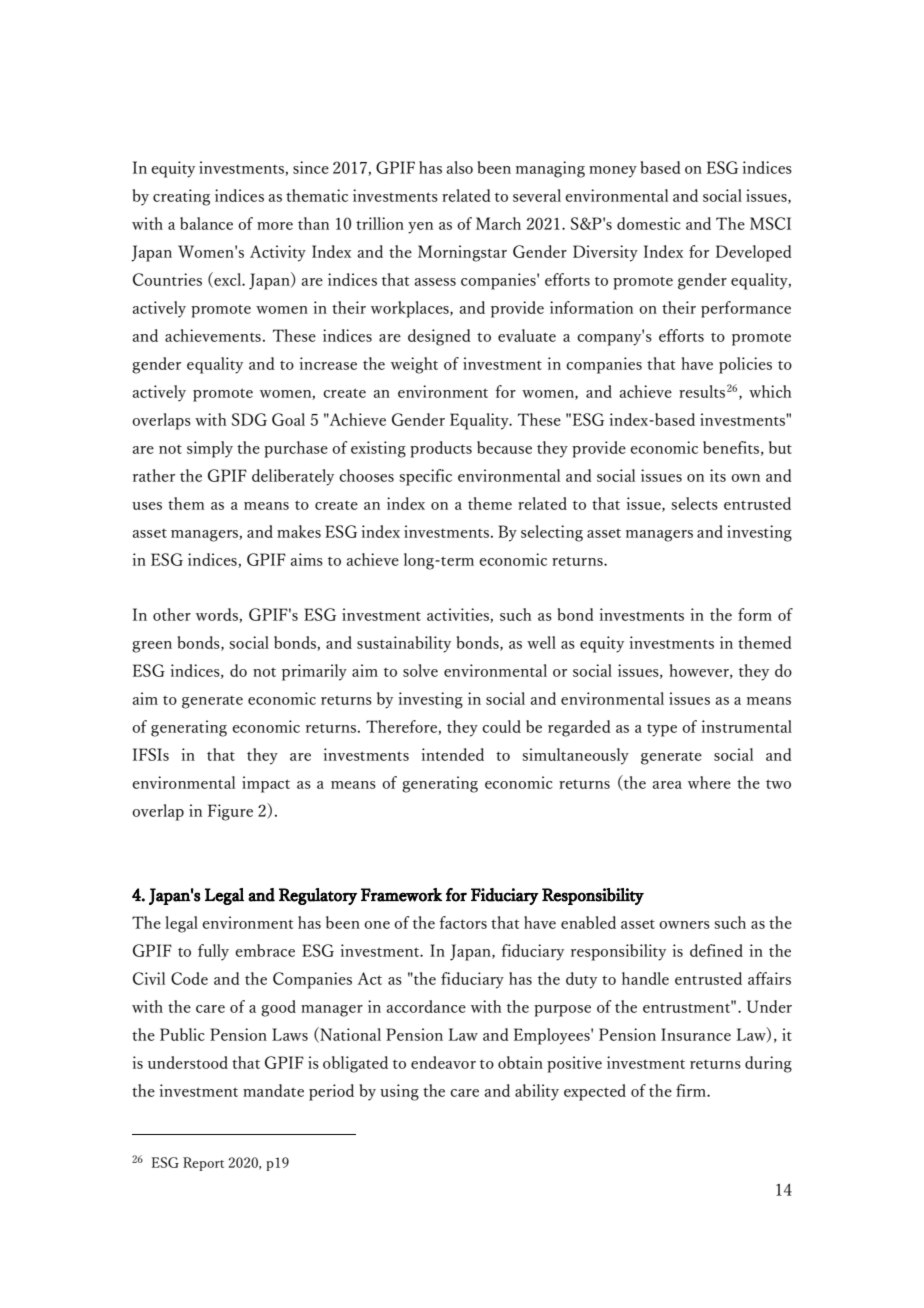  What do you see at coordinates (780, 447) in the screenshot?
I see `but` at bounding box center [780, 447].
